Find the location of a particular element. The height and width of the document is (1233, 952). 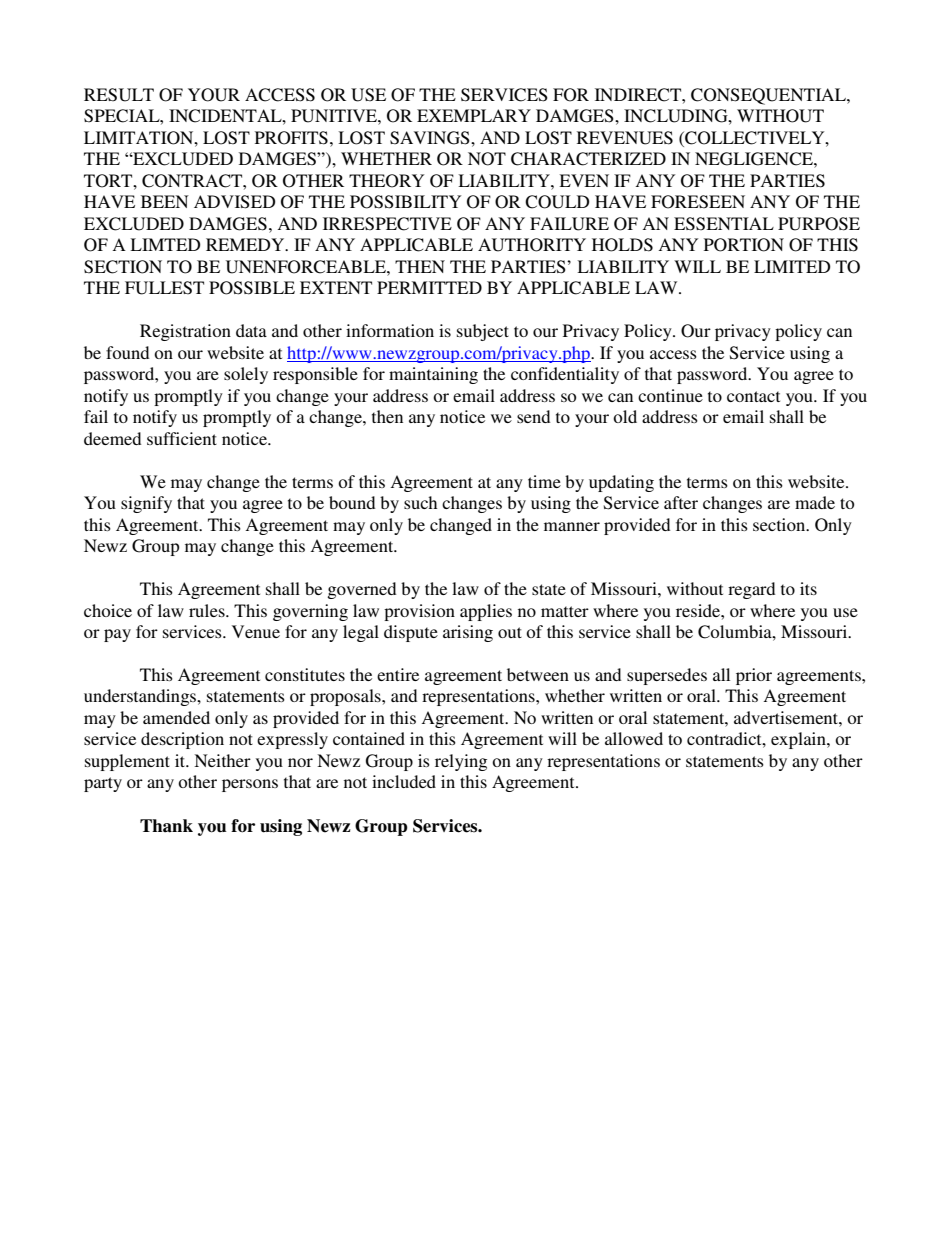

contact is located at coordinates (753, 396).
